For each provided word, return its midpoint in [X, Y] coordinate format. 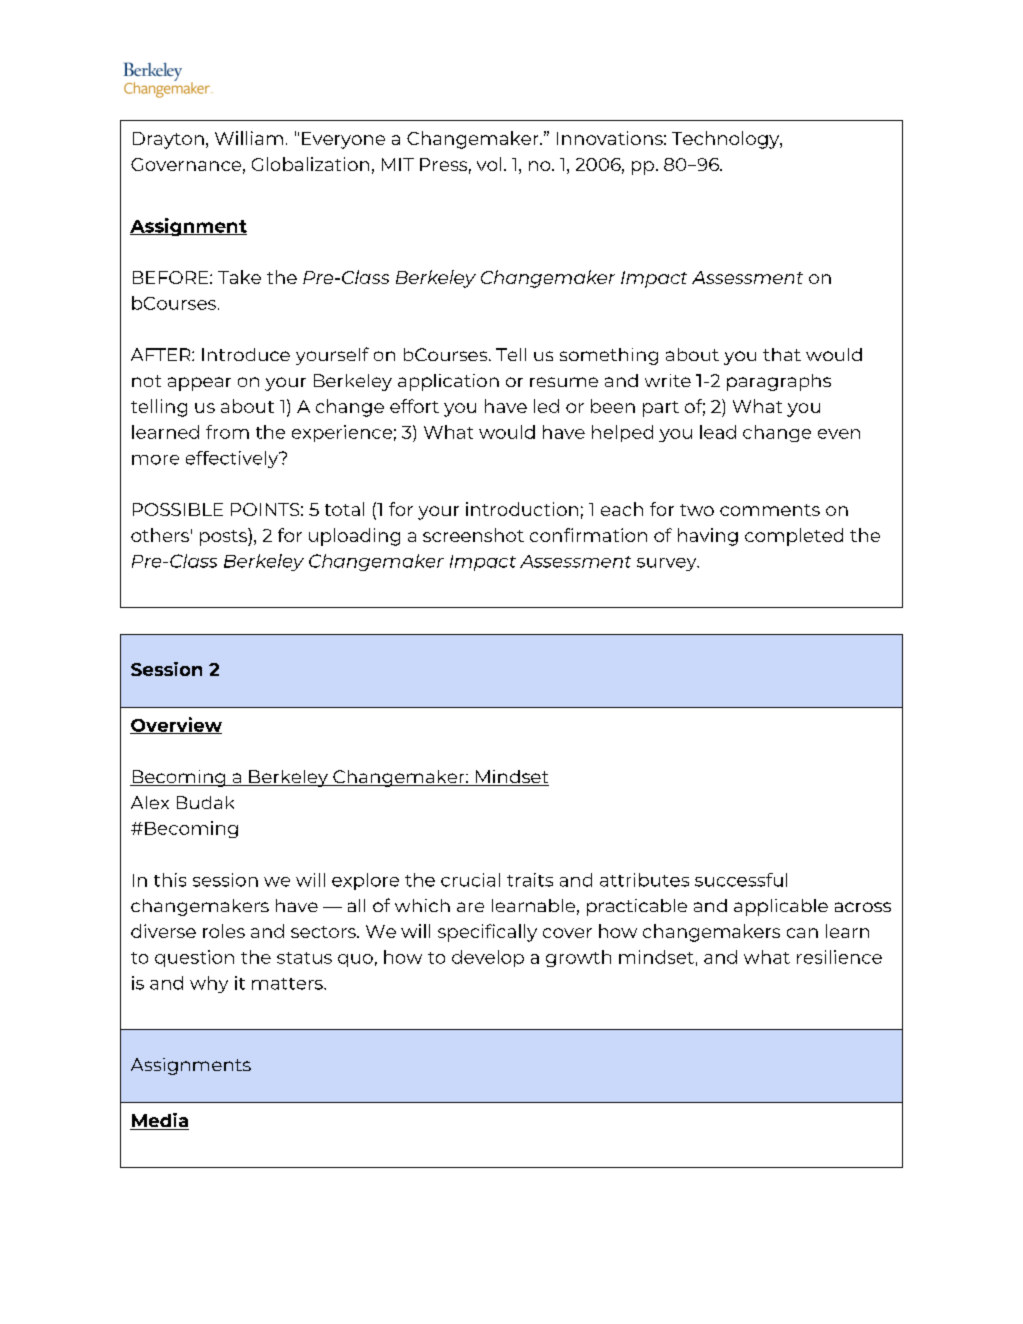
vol [489, 164]
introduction [522, 509]
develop [488, 958]
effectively [233, 459]
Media [159, 1121]
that [782, 354]
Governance [186, 164]
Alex [150, 802]
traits [530, 880]
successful [741, 880]
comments [770, 510]
